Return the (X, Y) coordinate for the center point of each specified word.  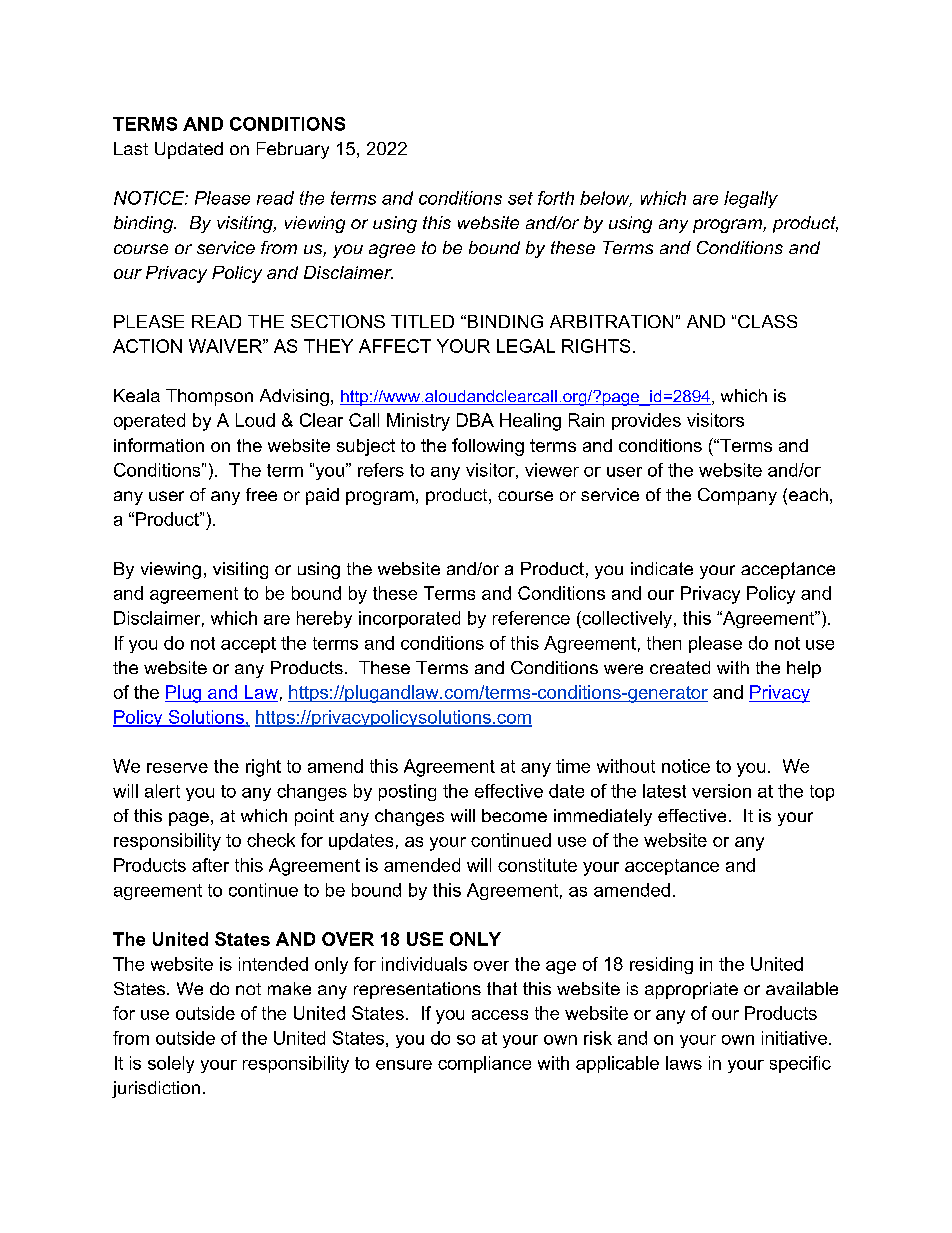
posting (407, 792)
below (606, 199)
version (721, 791)
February (293, 150)
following (488, 447)
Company (737, 496)
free (261, 494)
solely (171, 1064)
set (520, 198)
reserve (177, 768)
